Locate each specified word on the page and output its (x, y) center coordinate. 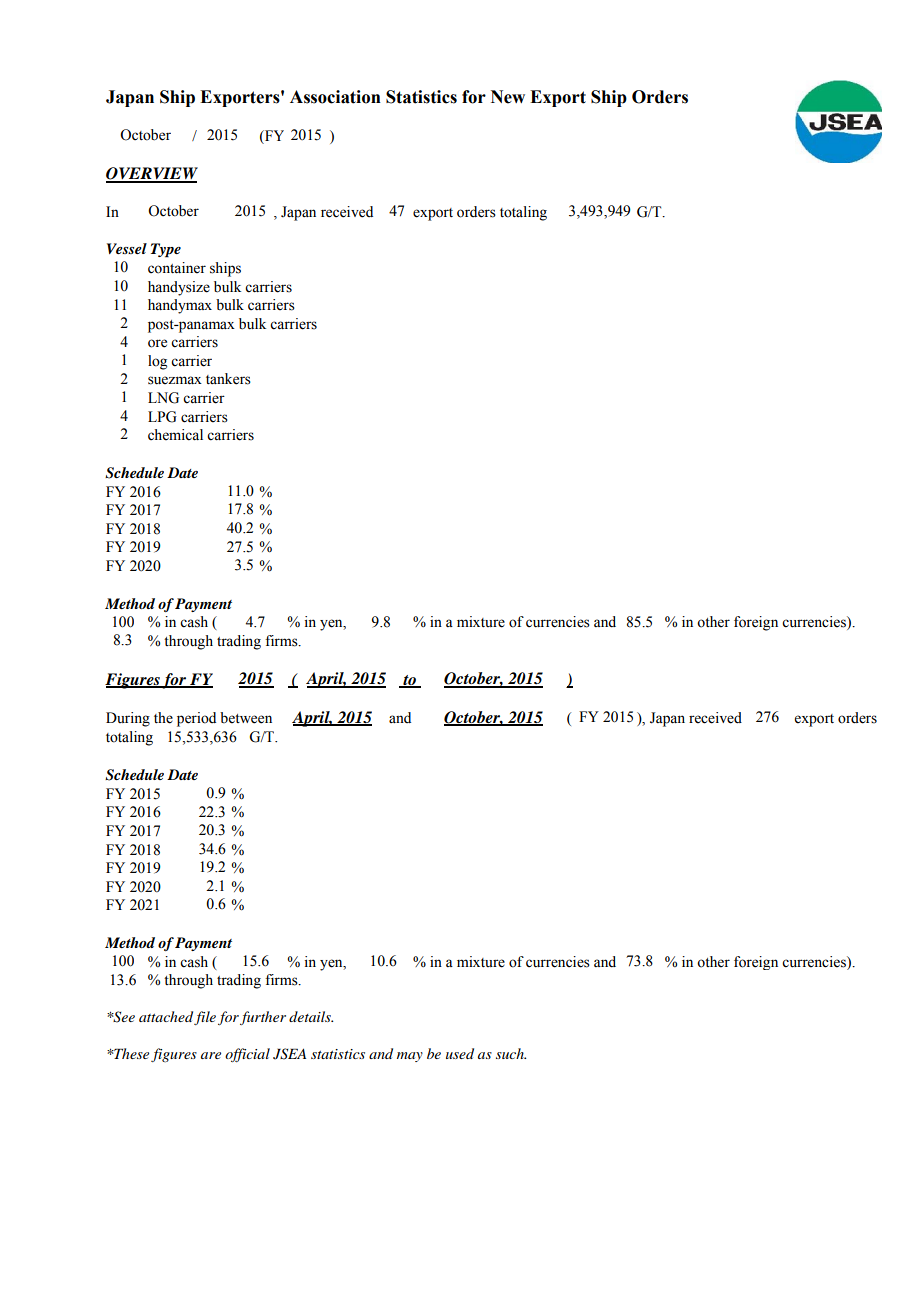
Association (335, 97)
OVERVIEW (152, 174)
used (460, 1053)
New (508, 97)
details (311, 1016)
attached (166, 1016)
